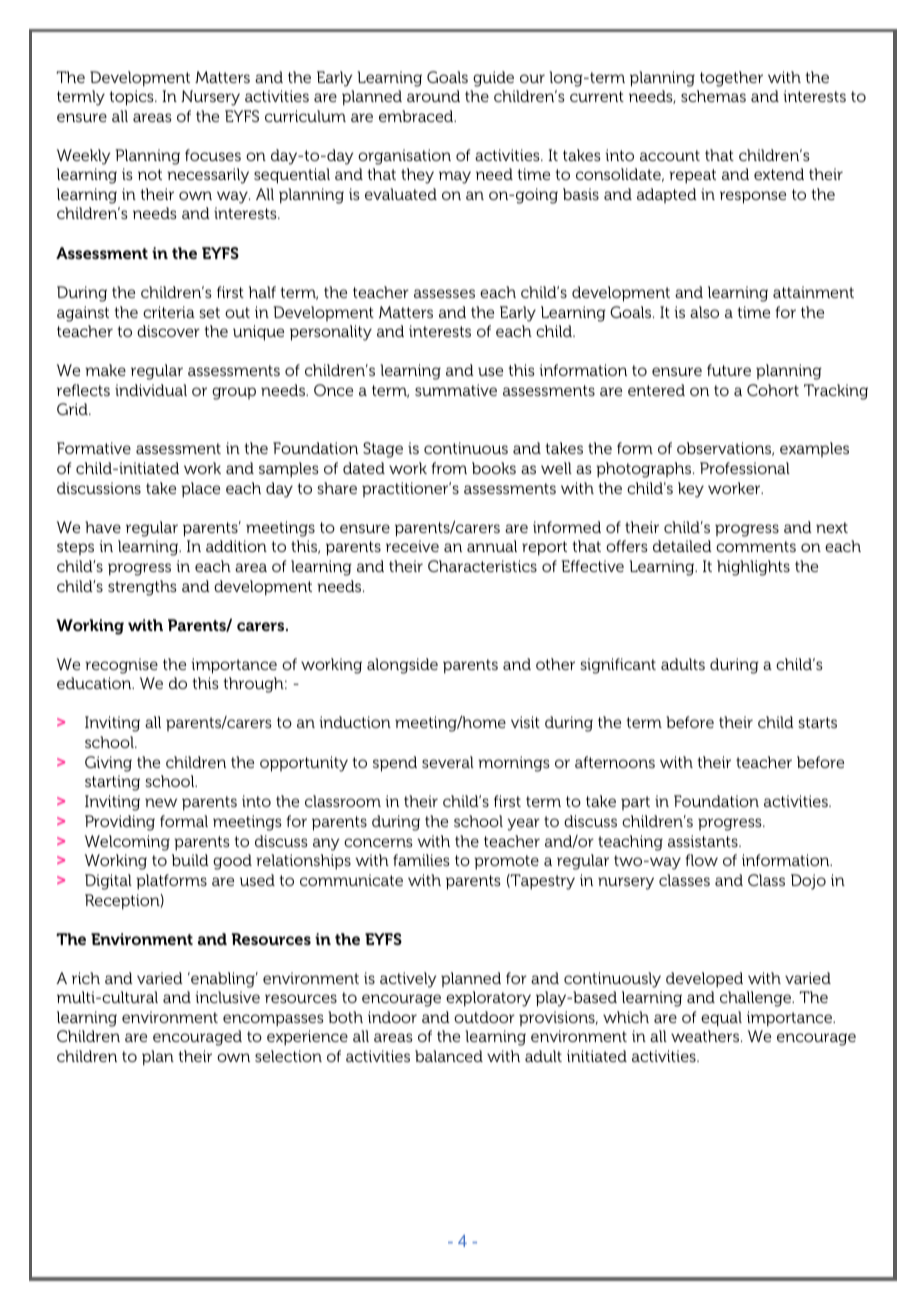 The width and height of the document is (924, 1308). What do you see at coordinates (168, 331) in the document?
I see `discover` at bounding box center [168, 331].
